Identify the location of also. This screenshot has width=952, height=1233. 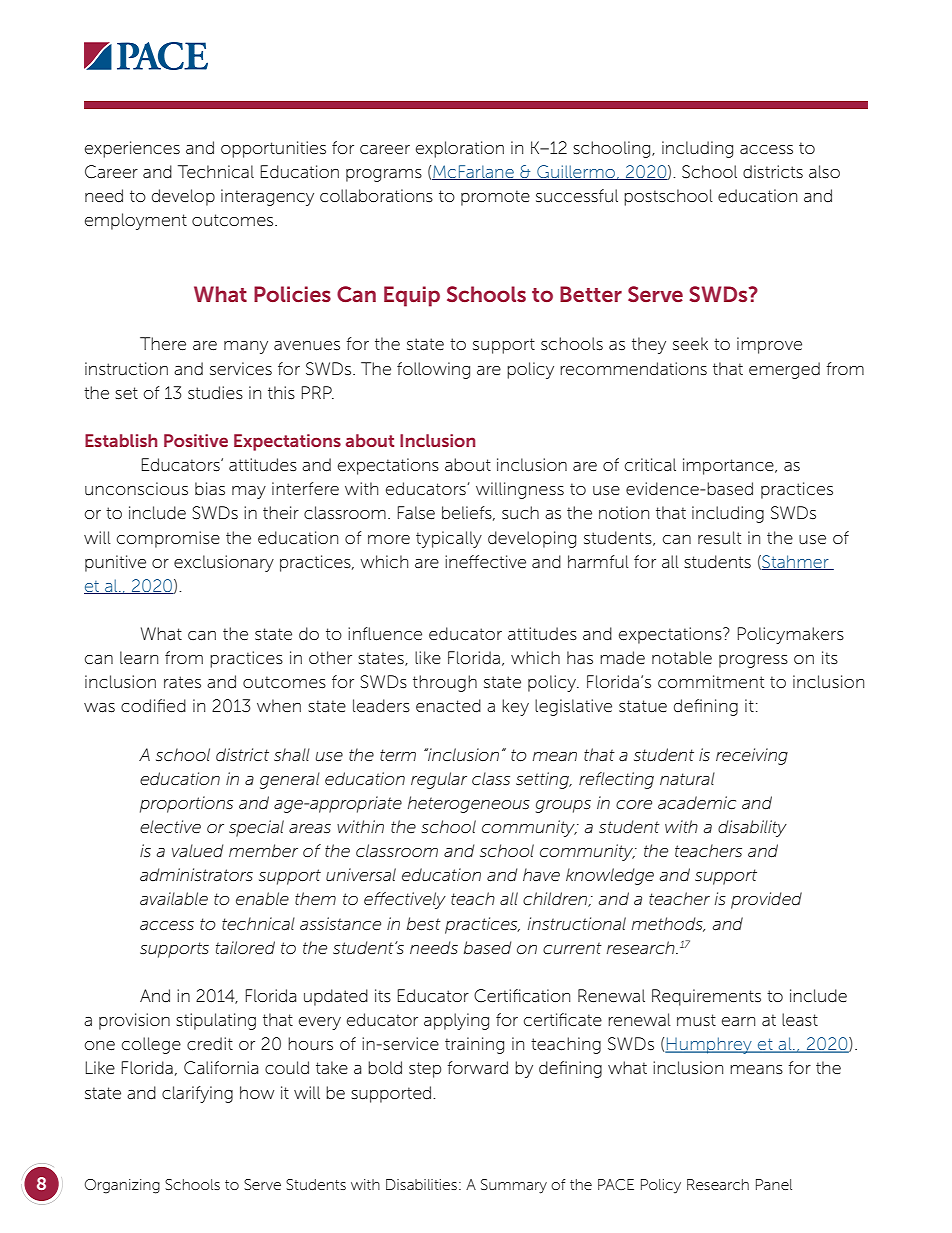
(824, 172).
